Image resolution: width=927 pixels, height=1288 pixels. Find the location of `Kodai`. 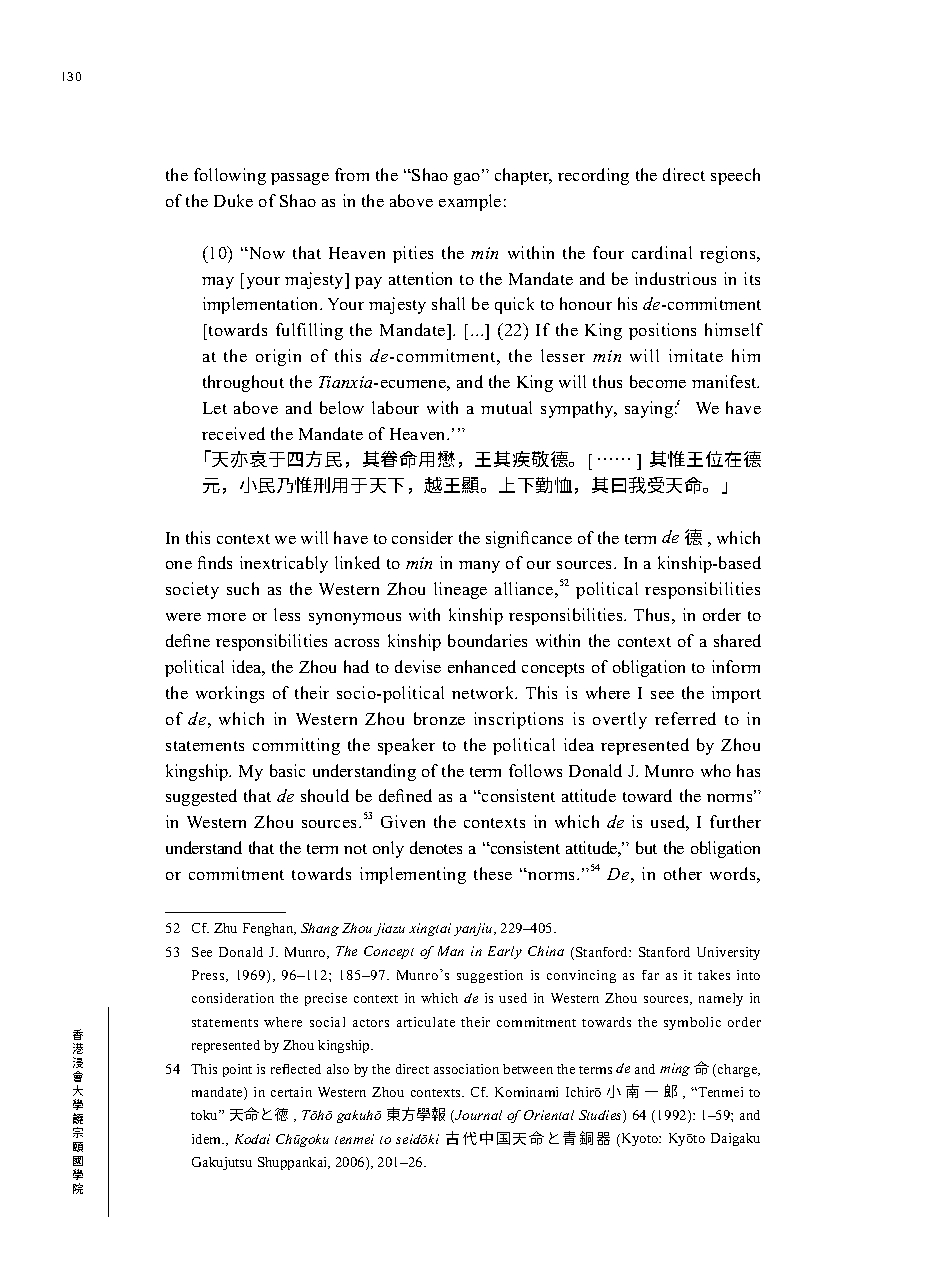

Kodai is located at coordinates (252, 1139).
